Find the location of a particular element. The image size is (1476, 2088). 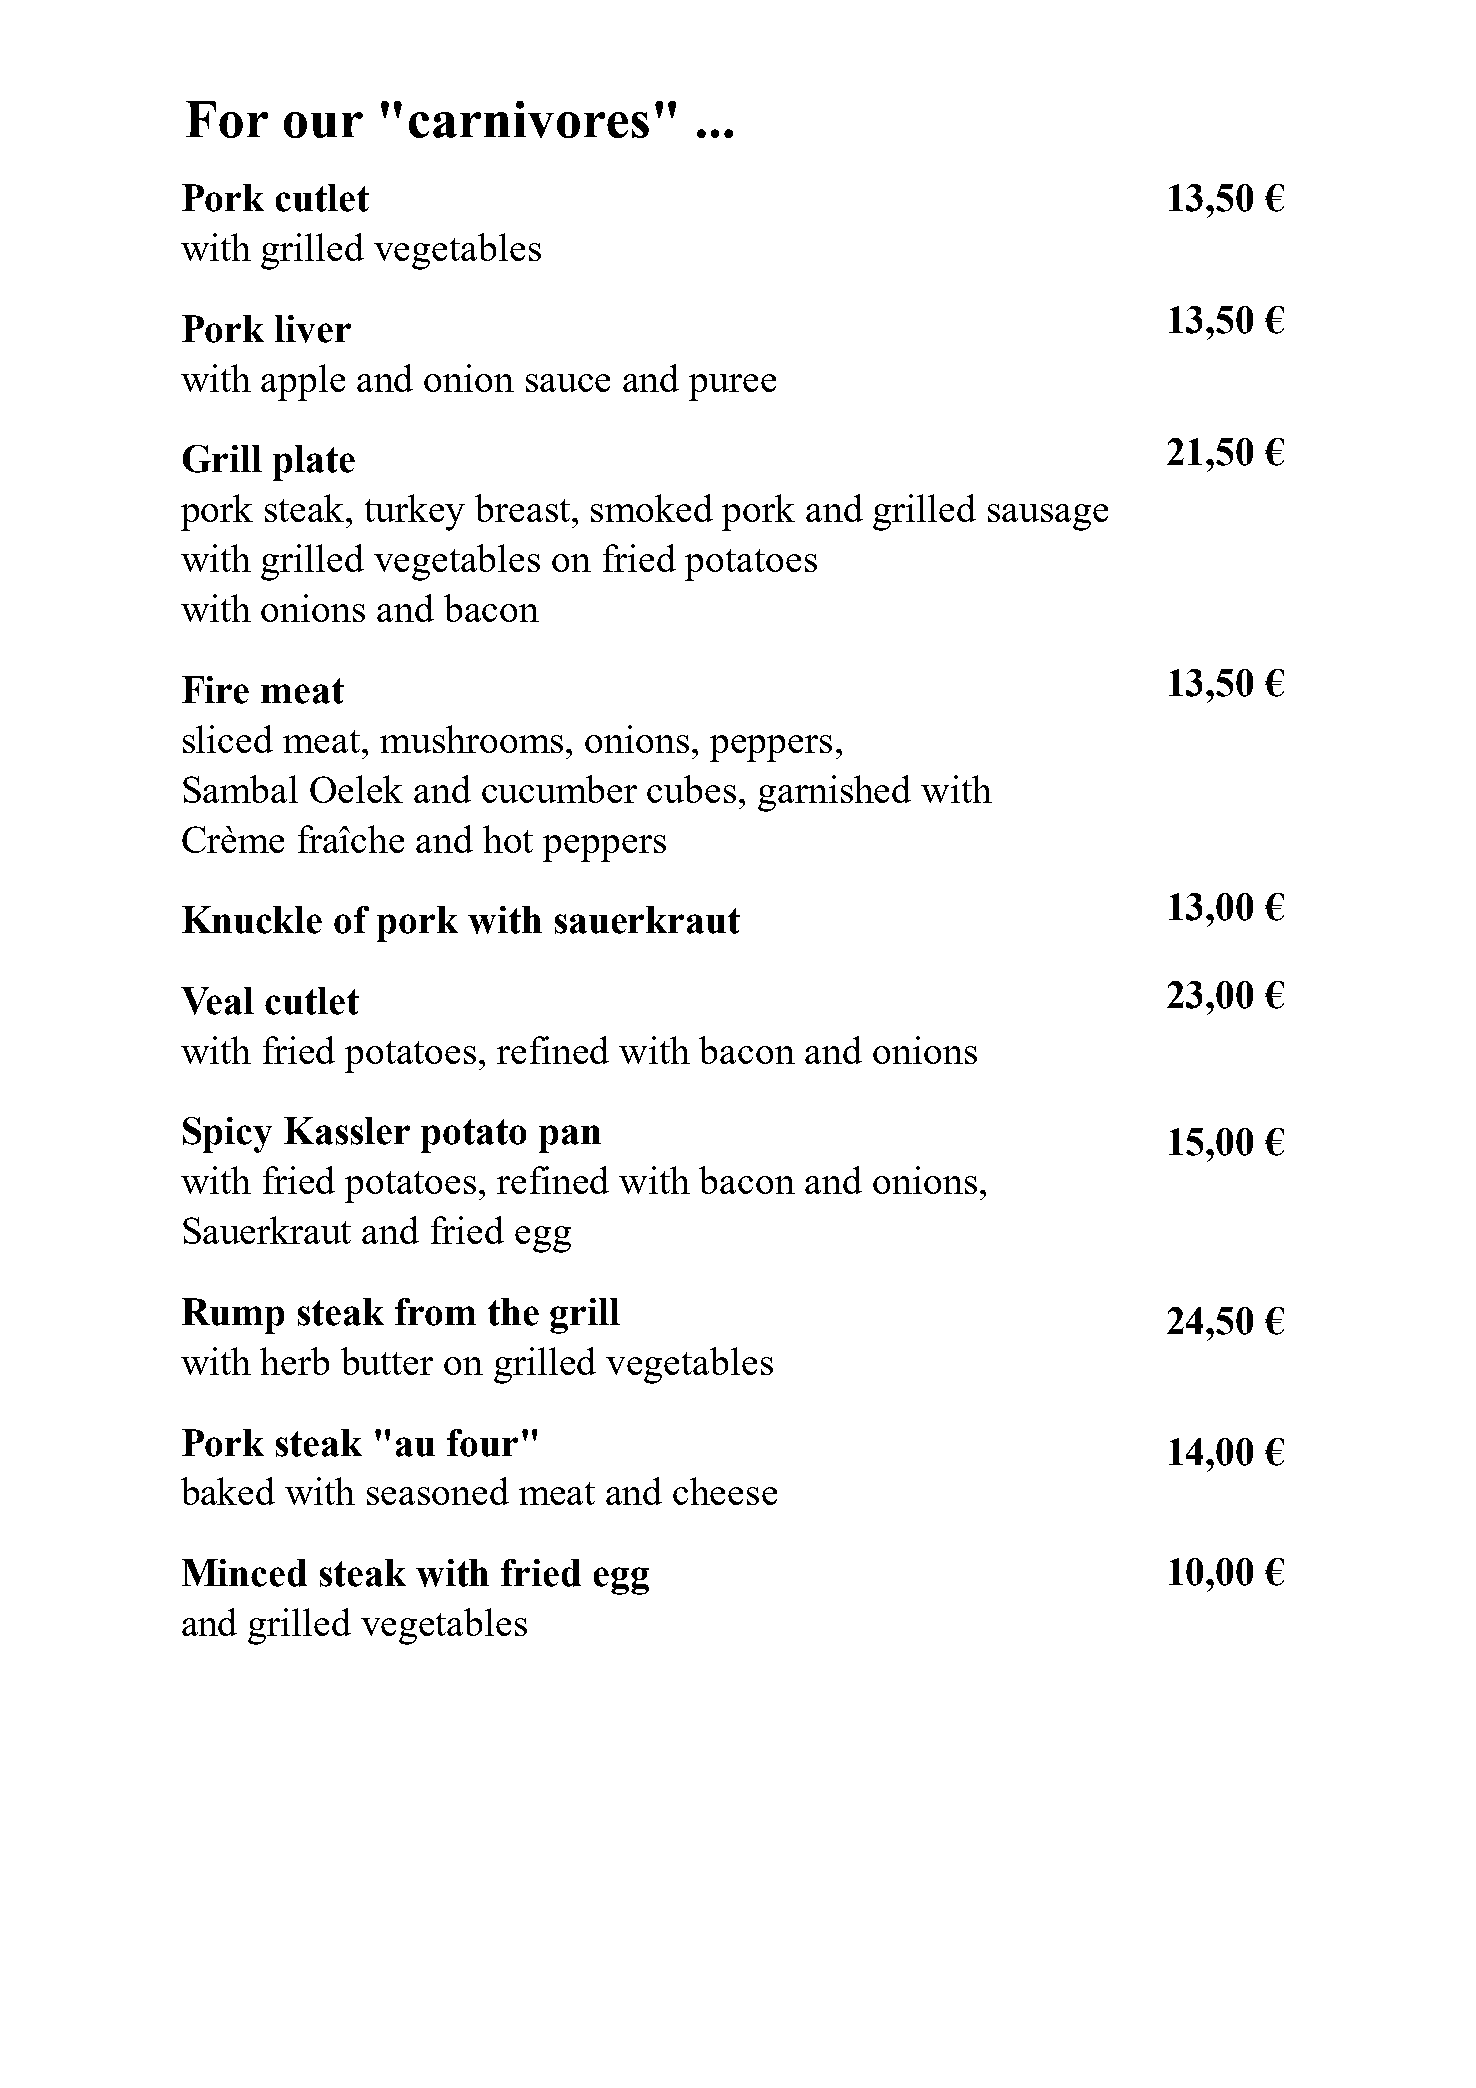

puree is located at coordinates (732, 387).
